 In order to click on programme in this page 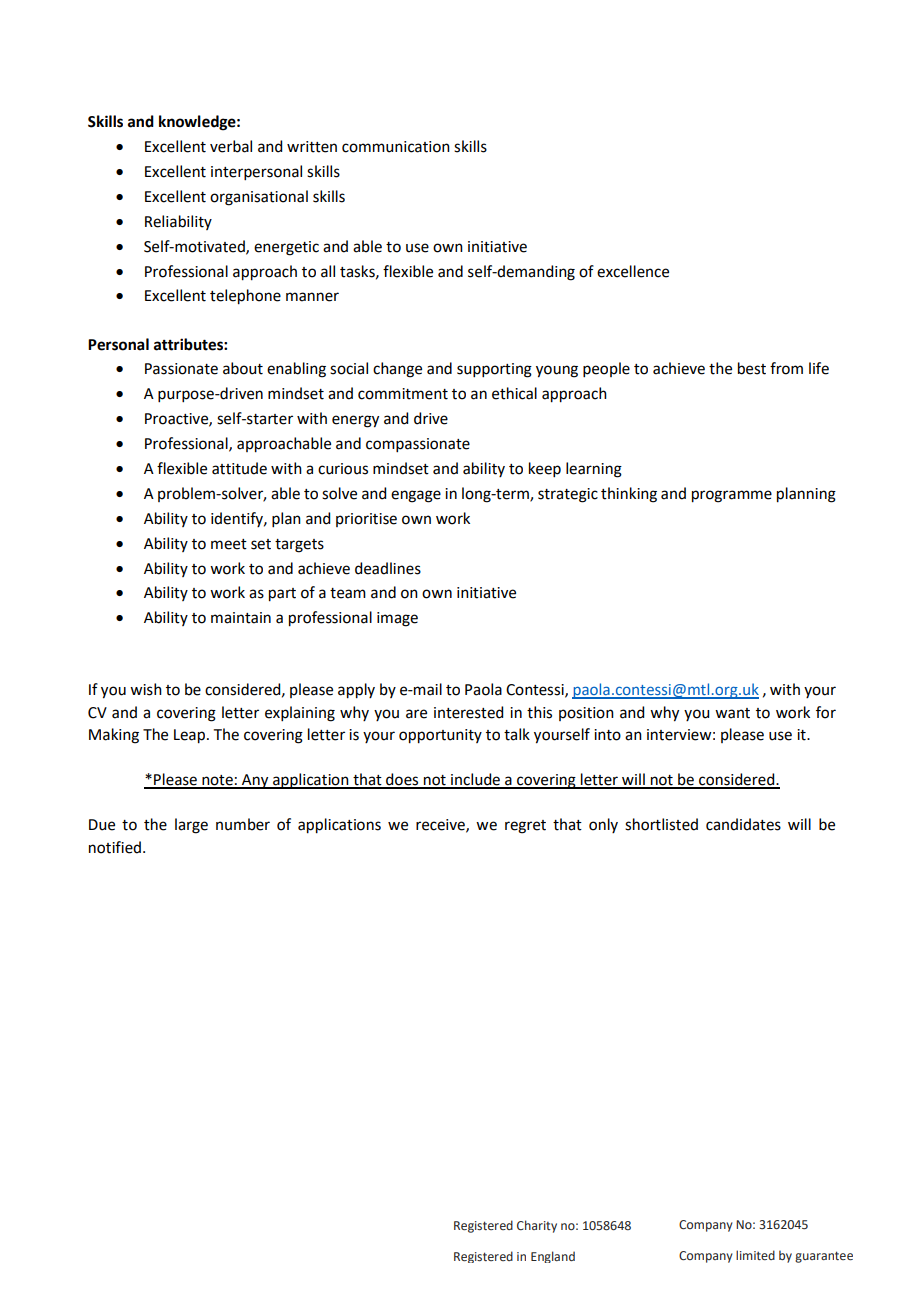, I will do `click(732, 496)`.
